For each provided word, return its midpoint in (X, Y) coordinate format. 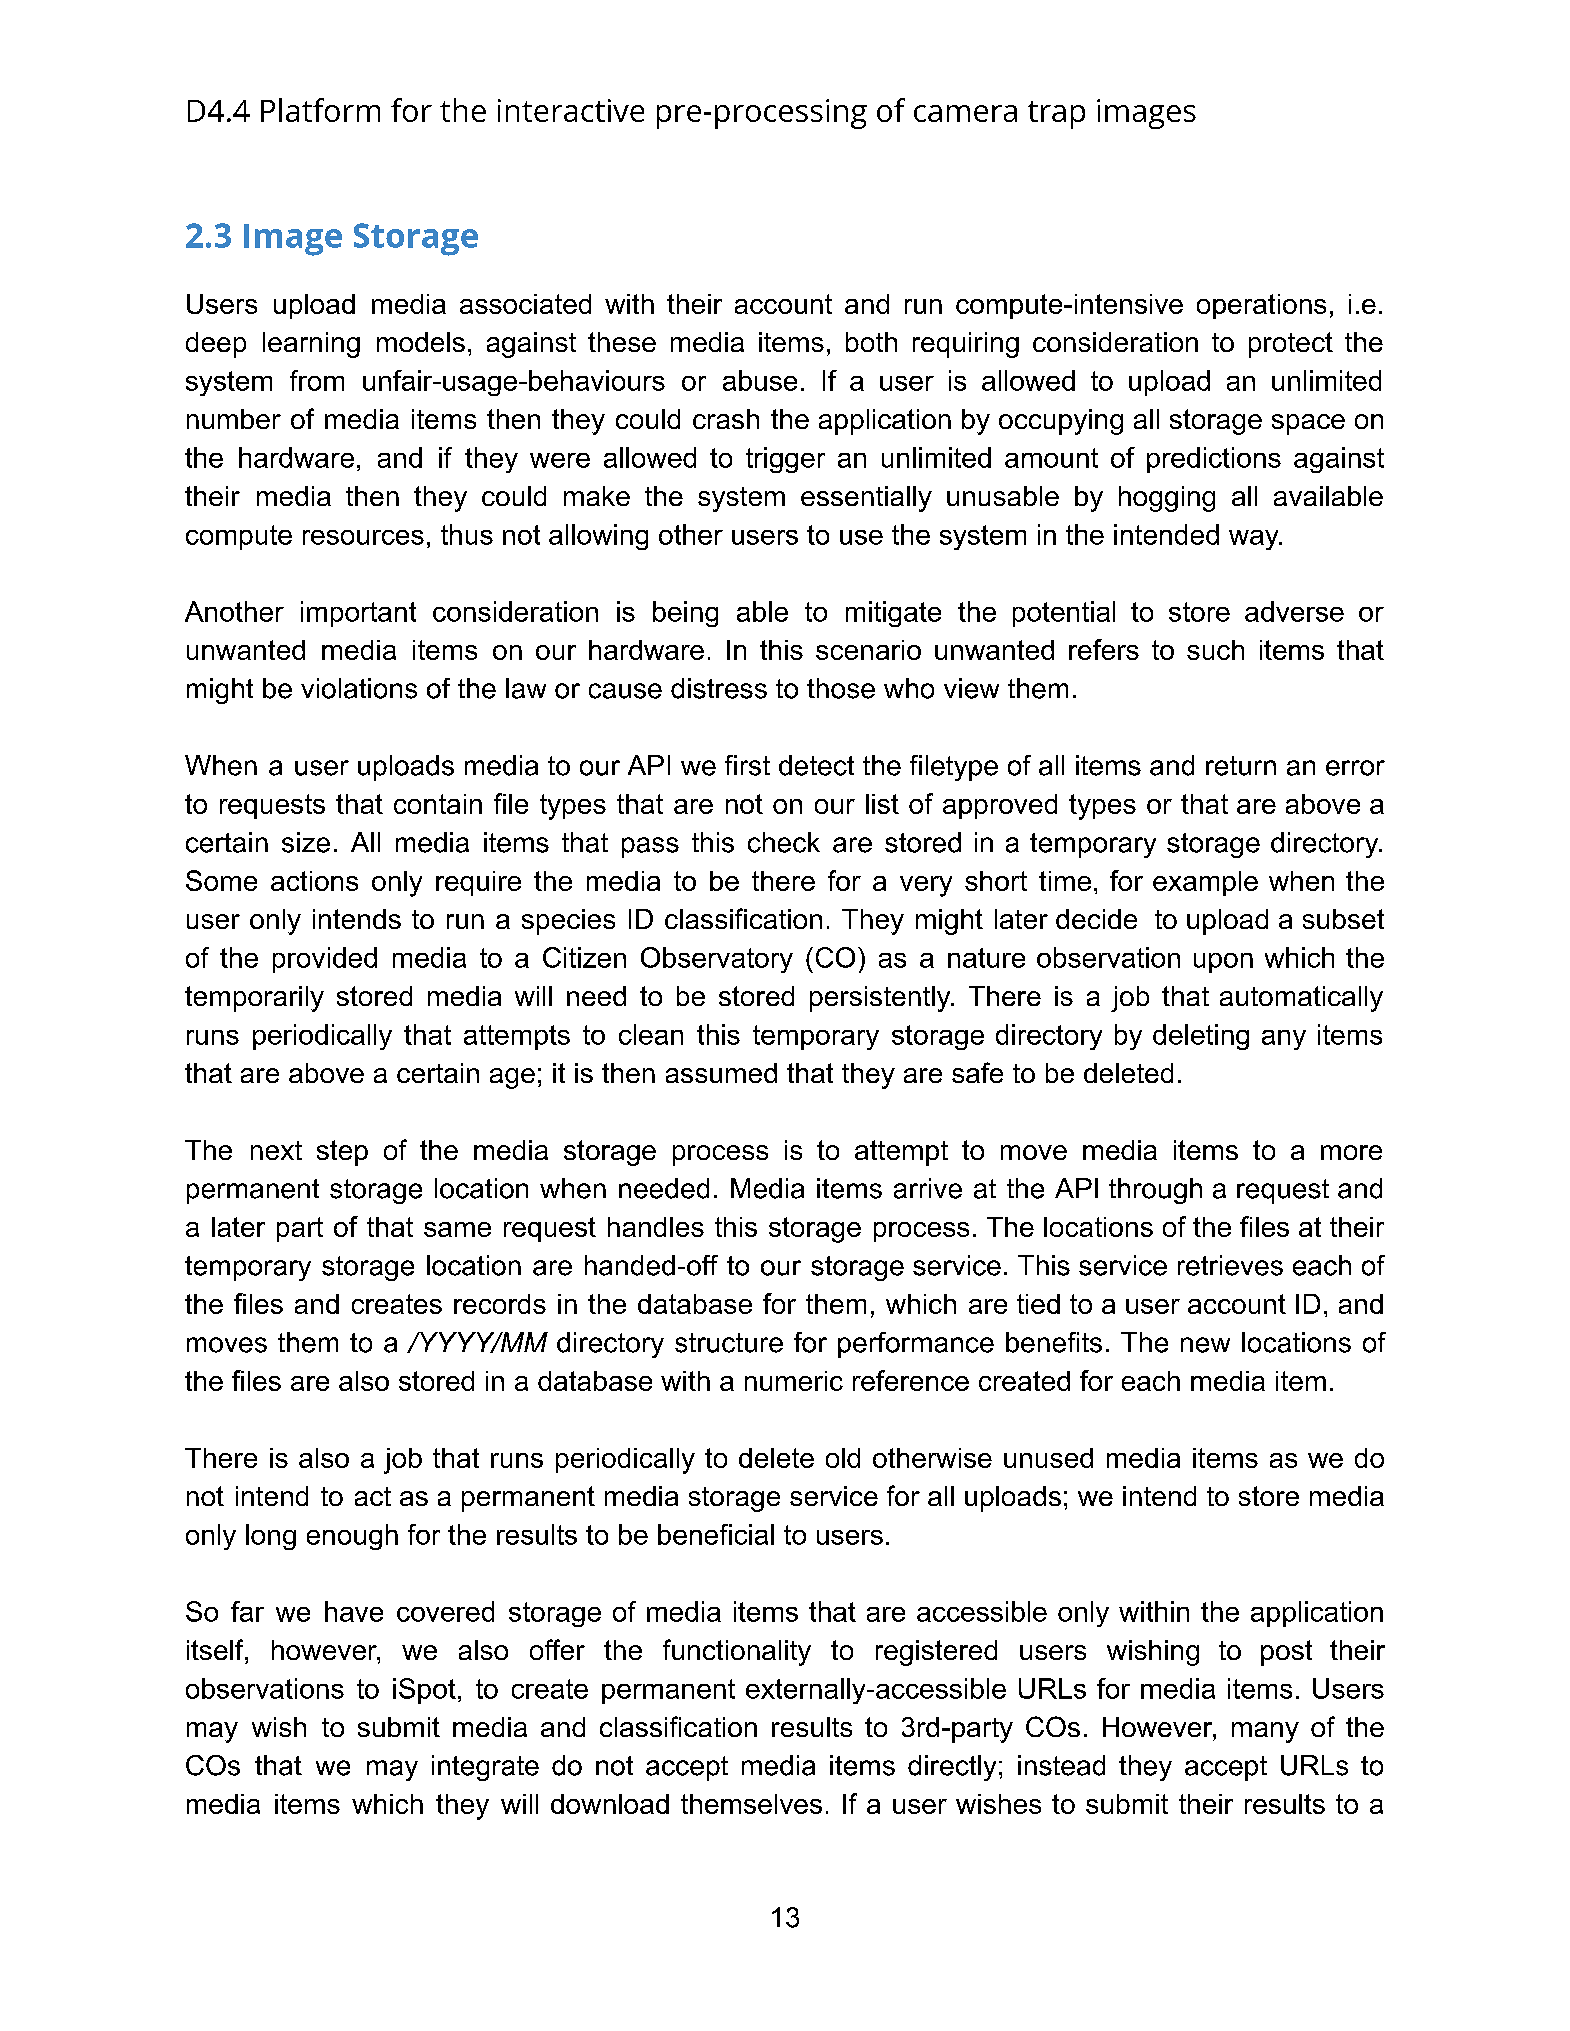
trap (1056, 115)
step (342, 1153)
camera (965, 113)
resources (363, 537)
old (843, 1458)
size (306, 842)
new (1205, 1345)
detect (816, 765)
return (1241, 766)
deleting (1201, 1037)
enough (352, 1537)
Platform (320, 110)
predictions (1214, 460)
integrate (485, 1768)
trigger (785, 460)
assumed (721, 1073)
